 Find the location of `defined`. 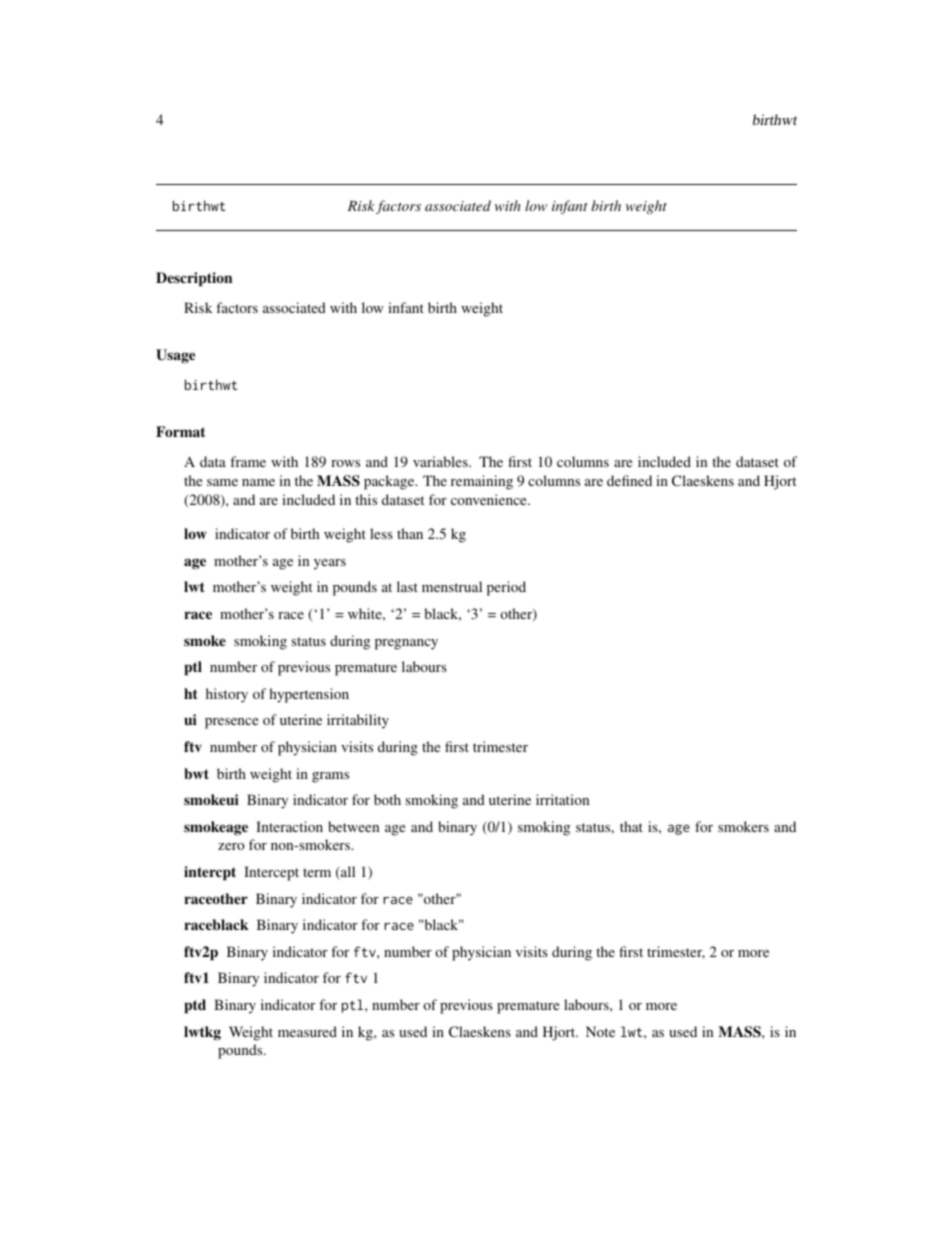

defined is located at coordinates (629, 480).
